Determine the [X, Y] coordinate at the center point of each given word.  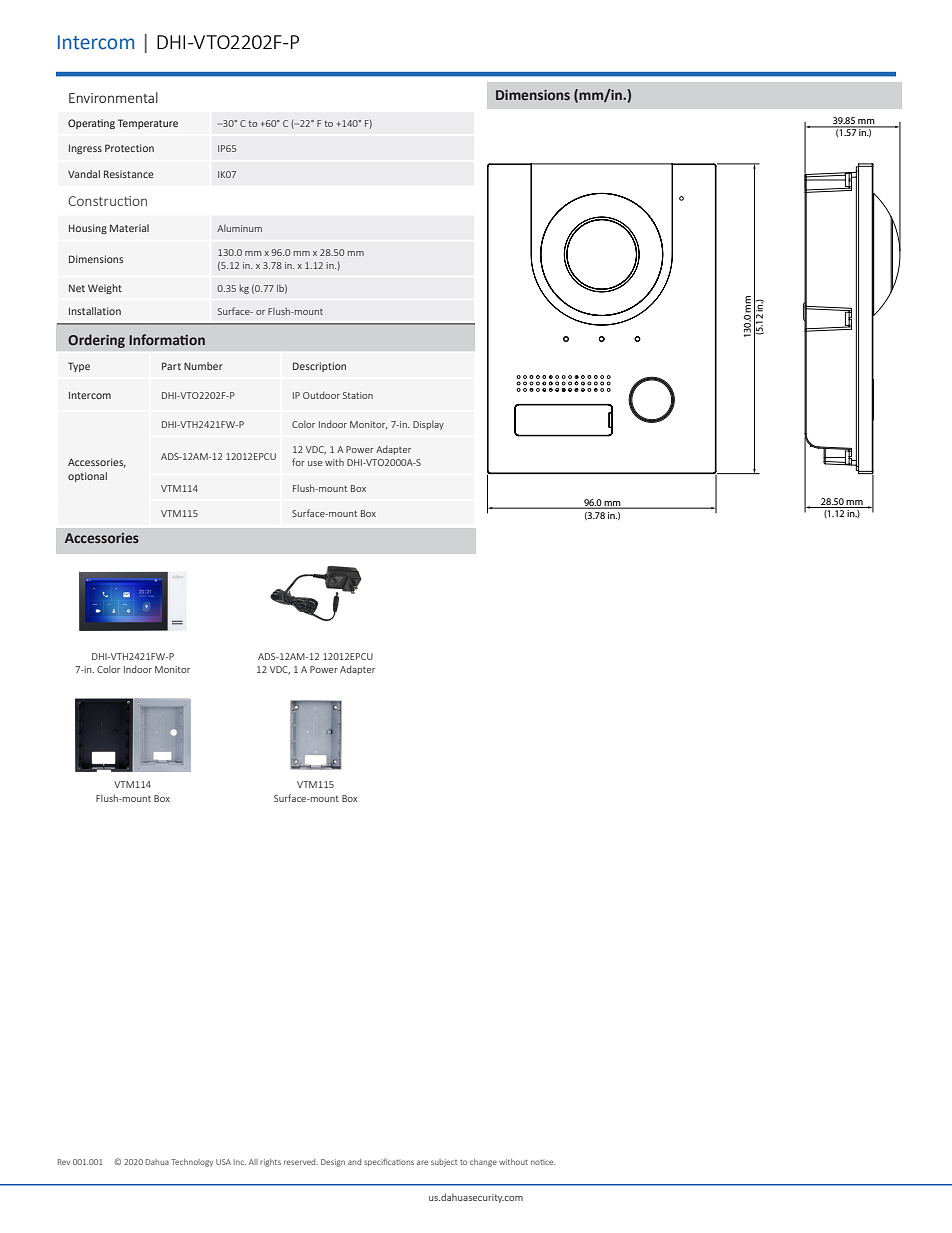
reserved [301, 1162]
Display [428, 425]
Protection [129, 148]
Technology [192, 1163]
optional [87, 477]
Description [319, 367]
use [315, 463]
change [483, 1163]
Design [333, 1163]
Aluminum [239, 228]
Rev [64, 1162]
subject [444, 1163]
